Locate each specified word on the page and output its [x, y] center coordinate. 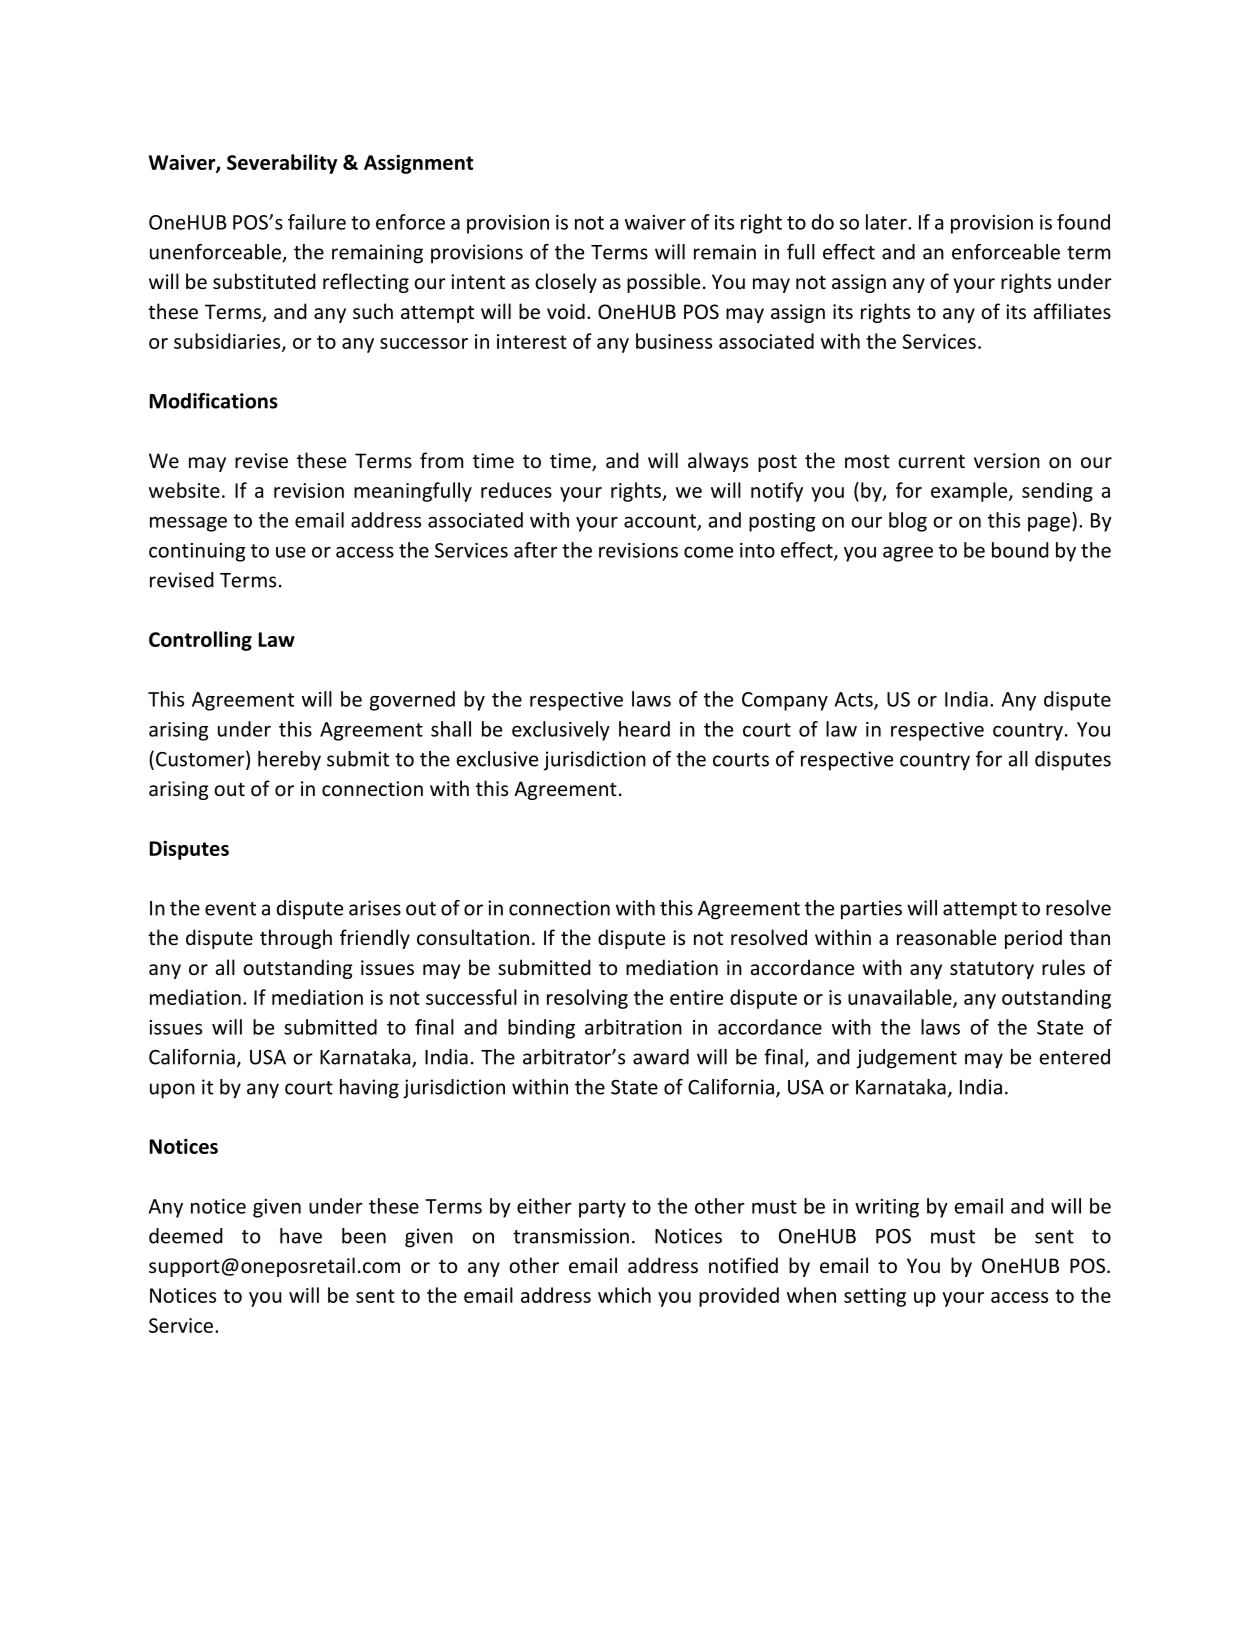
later [887, 222]
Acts [855, 700]
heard [644, 729]
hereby [289, 761]
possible [663, 283]
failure [317, 222]
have [301, 1236]
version [1007, 460]
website [184, 490]
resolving [587, 999]
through [296, 939]
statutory [992, 970]
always [718, 462]
